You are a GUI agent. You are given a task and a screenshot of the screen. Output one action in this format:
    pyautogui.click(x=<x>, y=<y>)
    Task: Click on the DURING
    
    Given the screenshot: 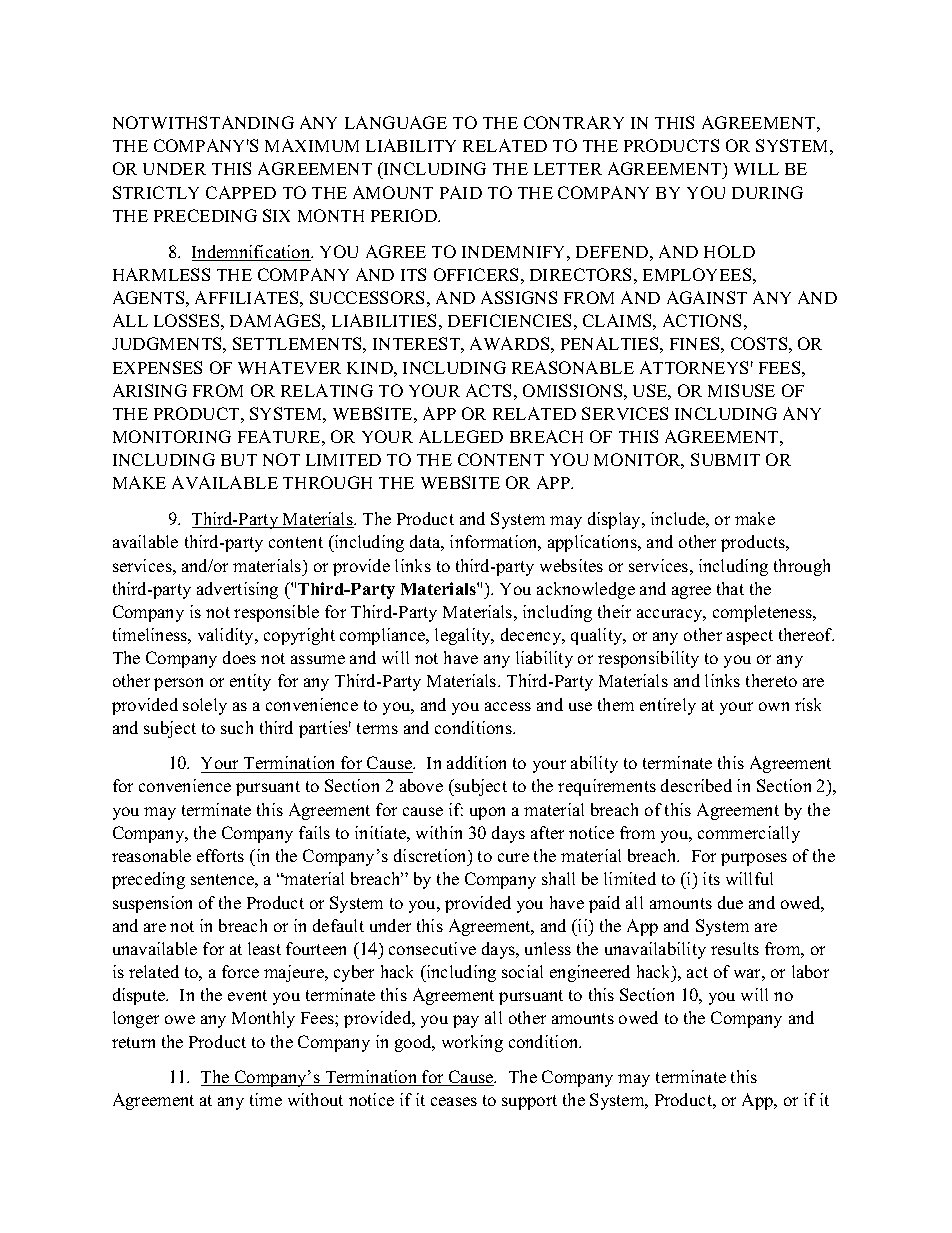 What is the action you would take?
    pyautogui.click(x=767, y=192)
